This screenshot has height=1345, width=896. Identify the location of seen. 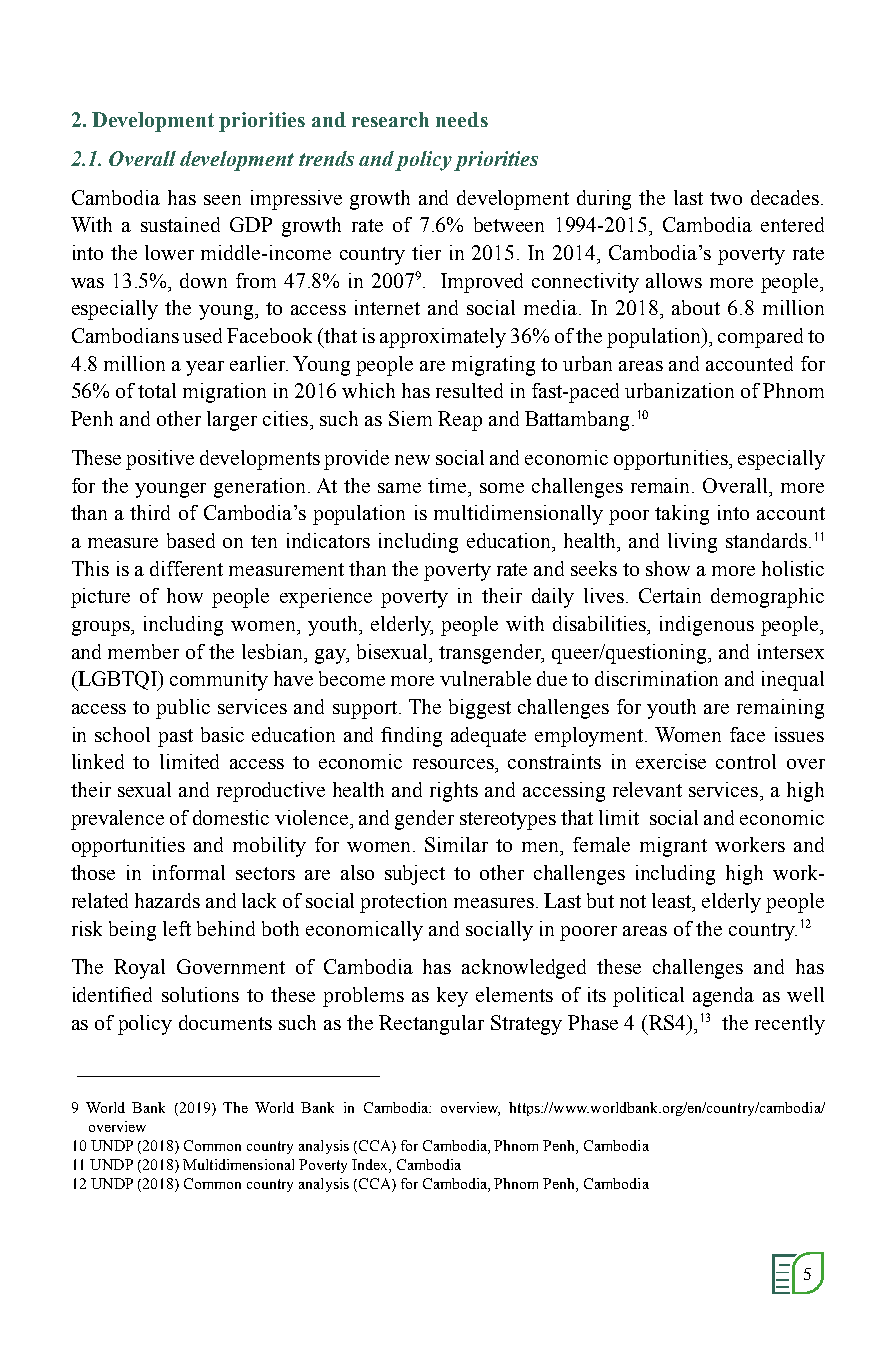
(222, 200).
